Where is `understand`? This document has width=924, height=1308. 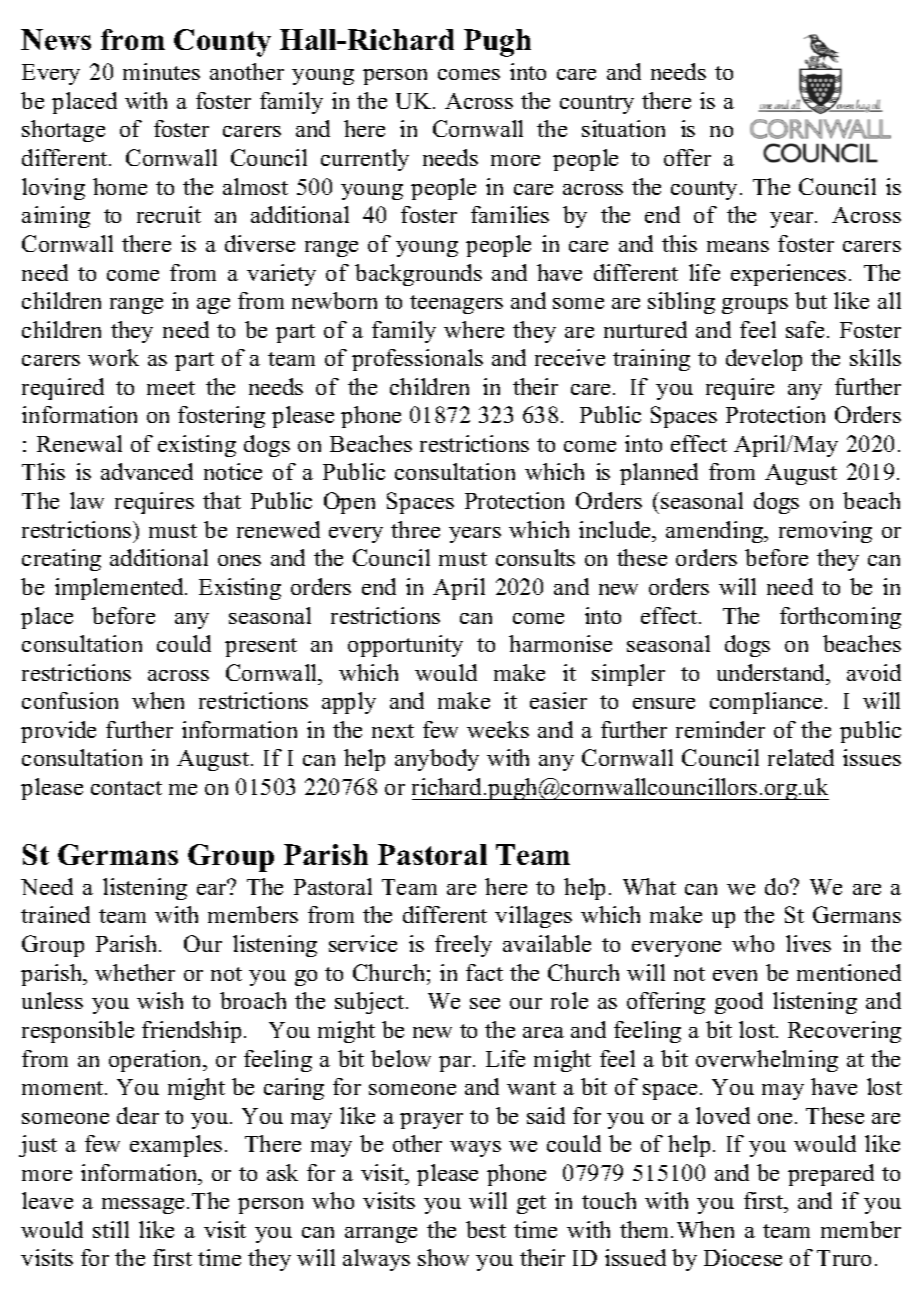 understand is located at coordinates (772, 672).
